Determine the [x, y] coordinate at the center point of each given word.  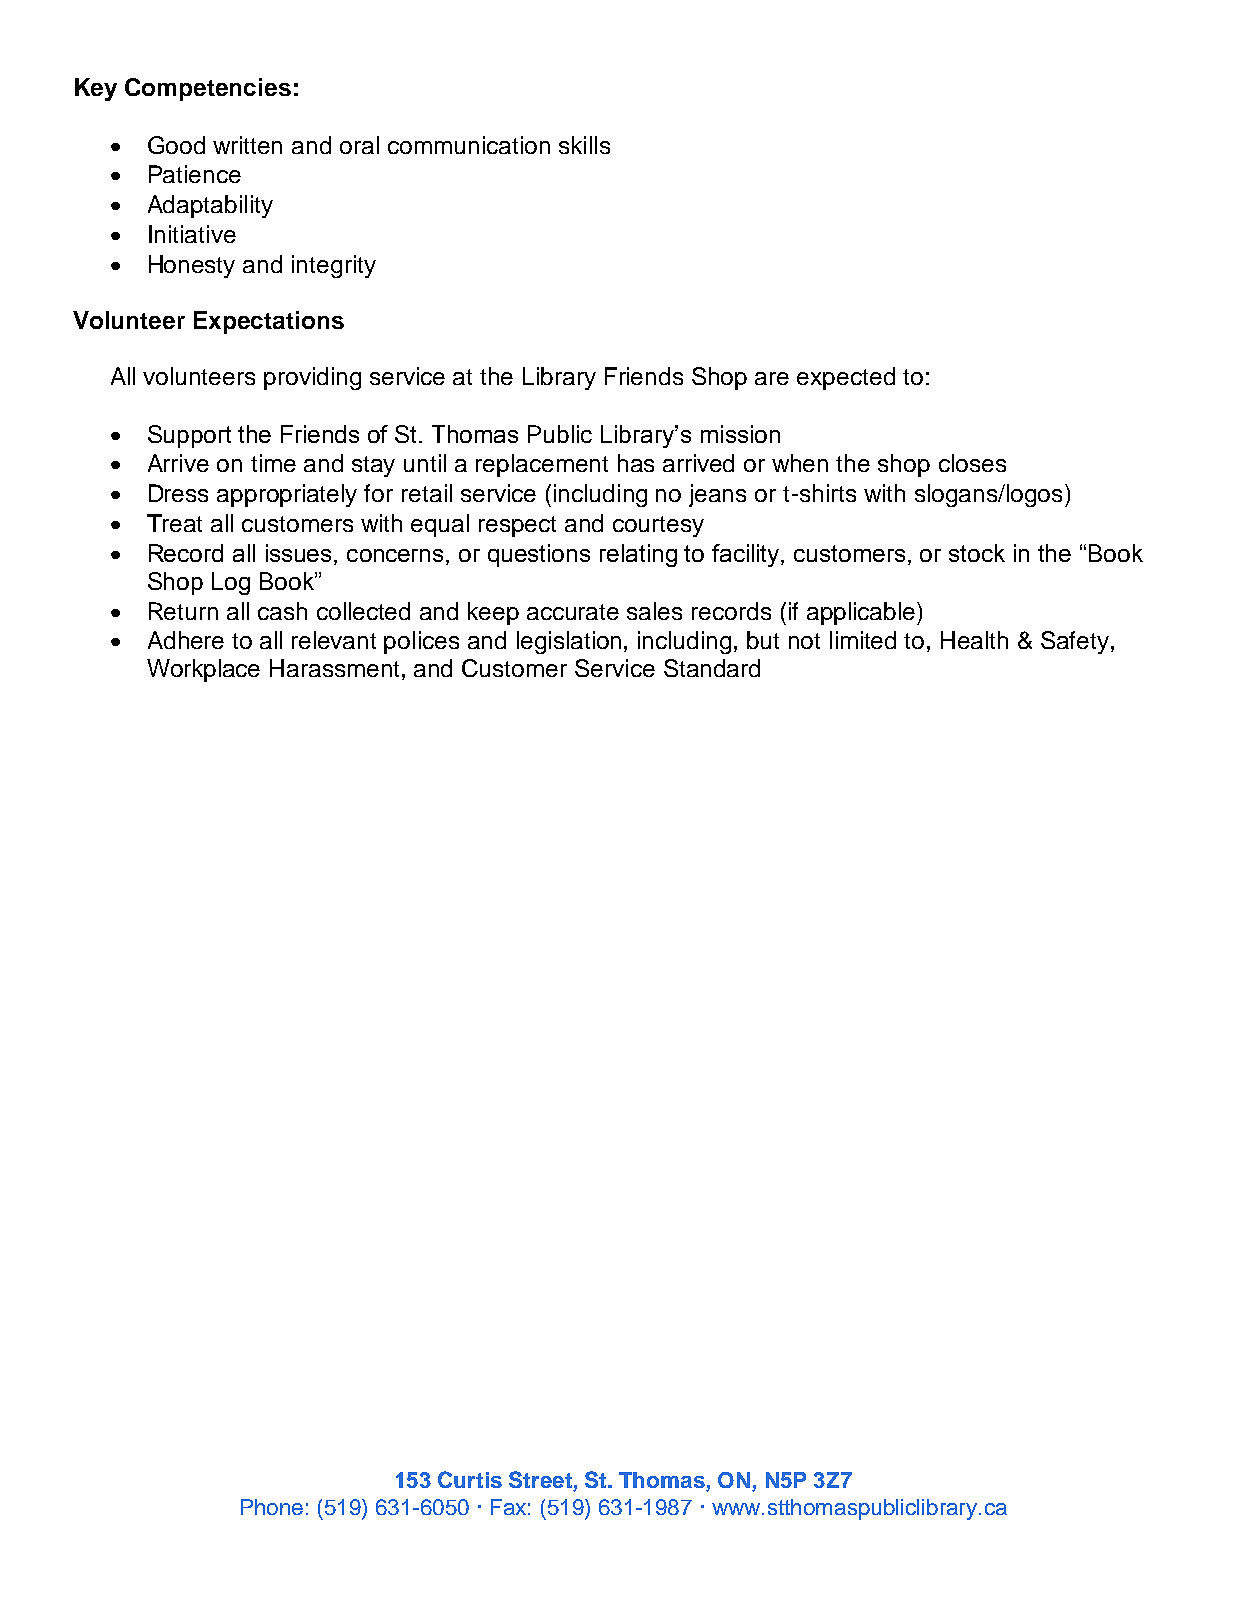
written [247, 145]
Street [541, 1481]
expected [846, 378]
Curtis [470, 1479]
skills [584, 145]
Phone [272, 1507]
